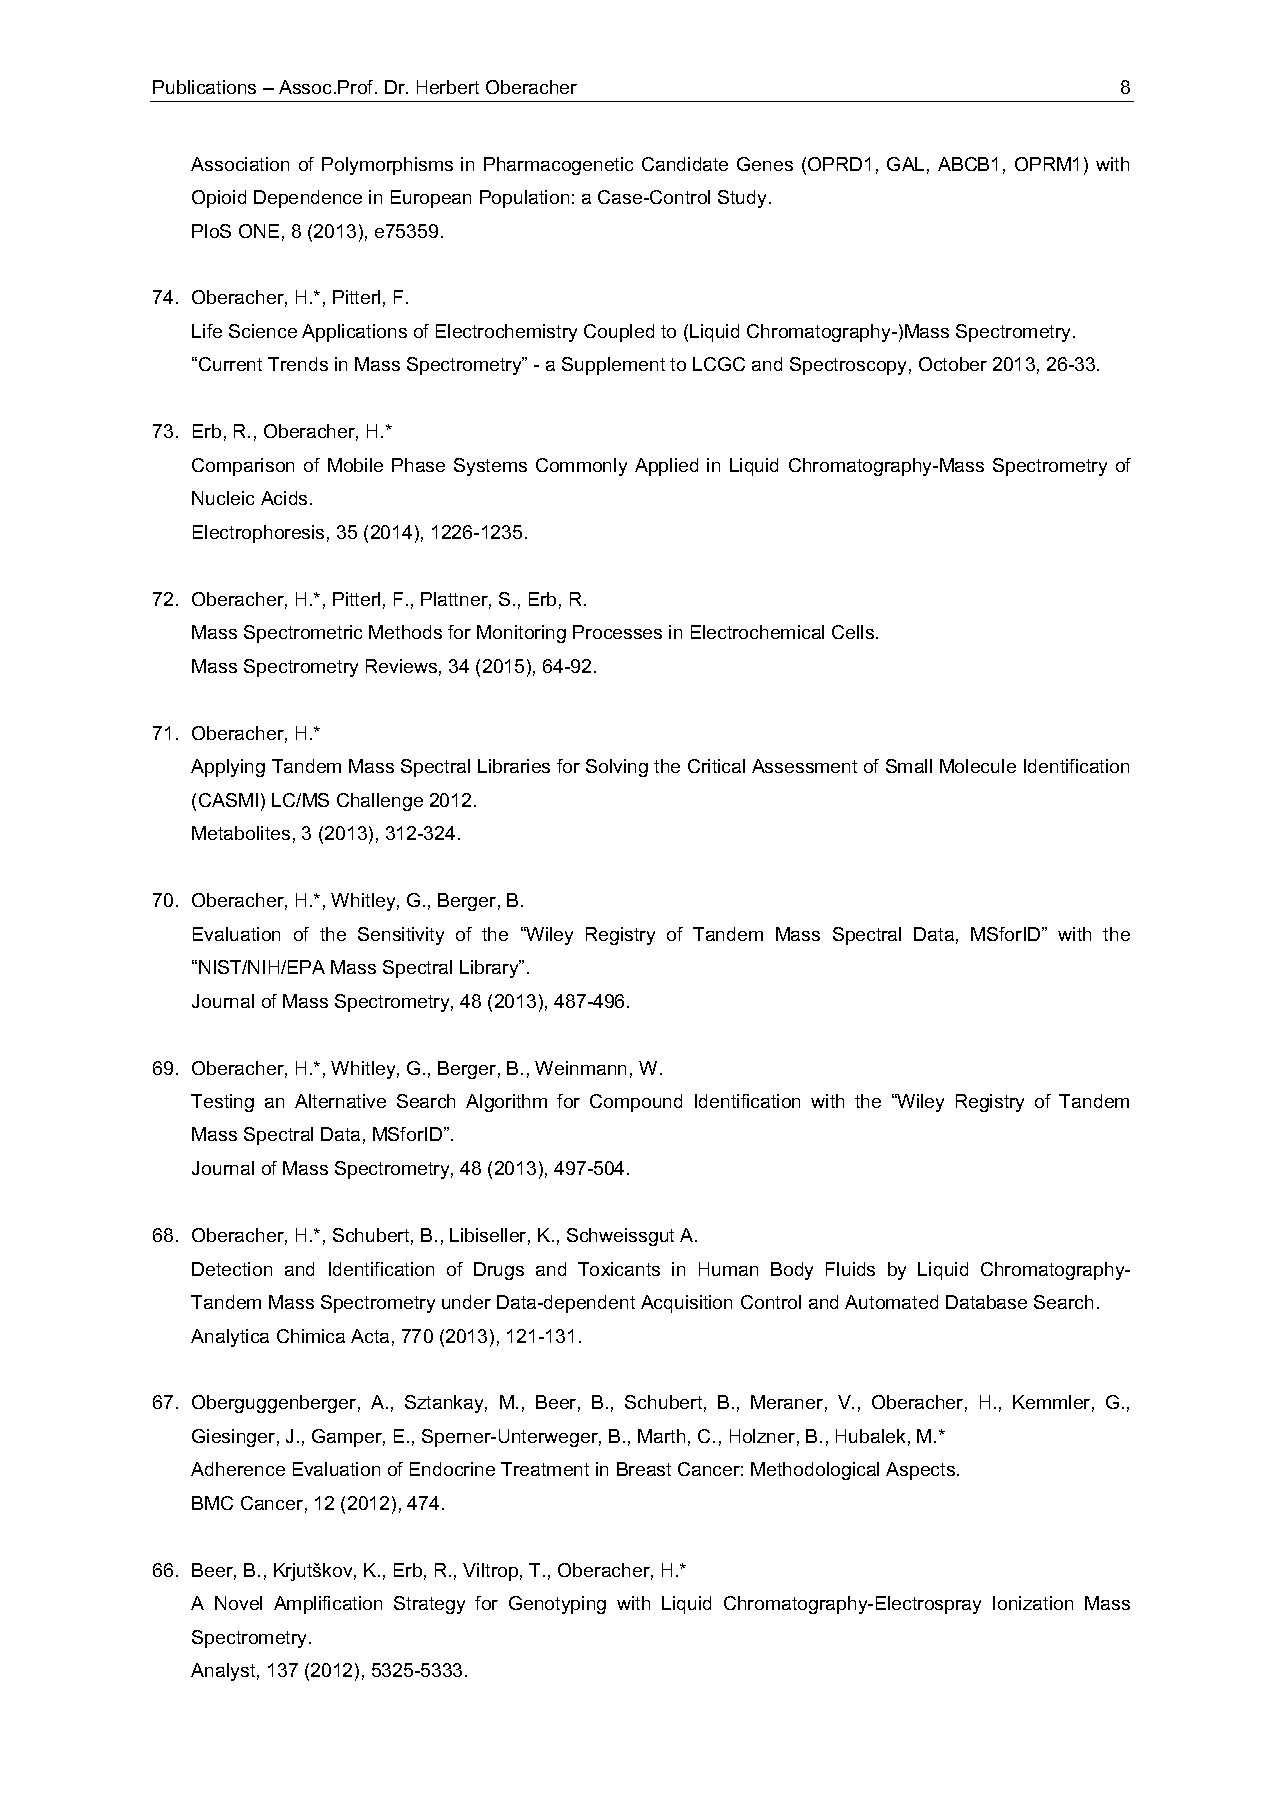 Image resolution: width=1284 pixels, height=1816 pixels. Describe the element at coordinates (905, 164) in the screenshot. I see `GAL` at that location.
